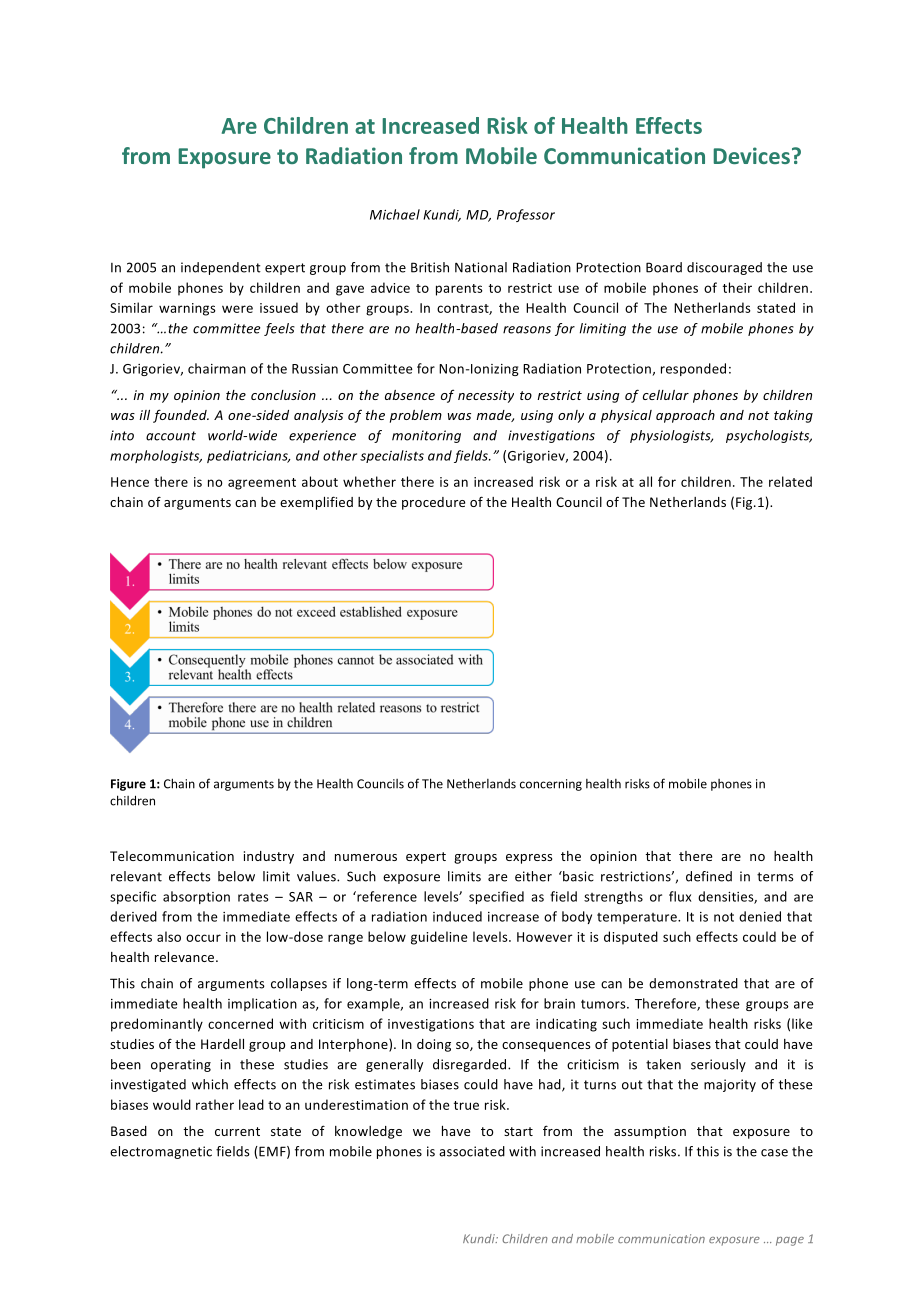  Describe the element at coordinates (221, 268) in the screenshot. I see `independent` at that location.
